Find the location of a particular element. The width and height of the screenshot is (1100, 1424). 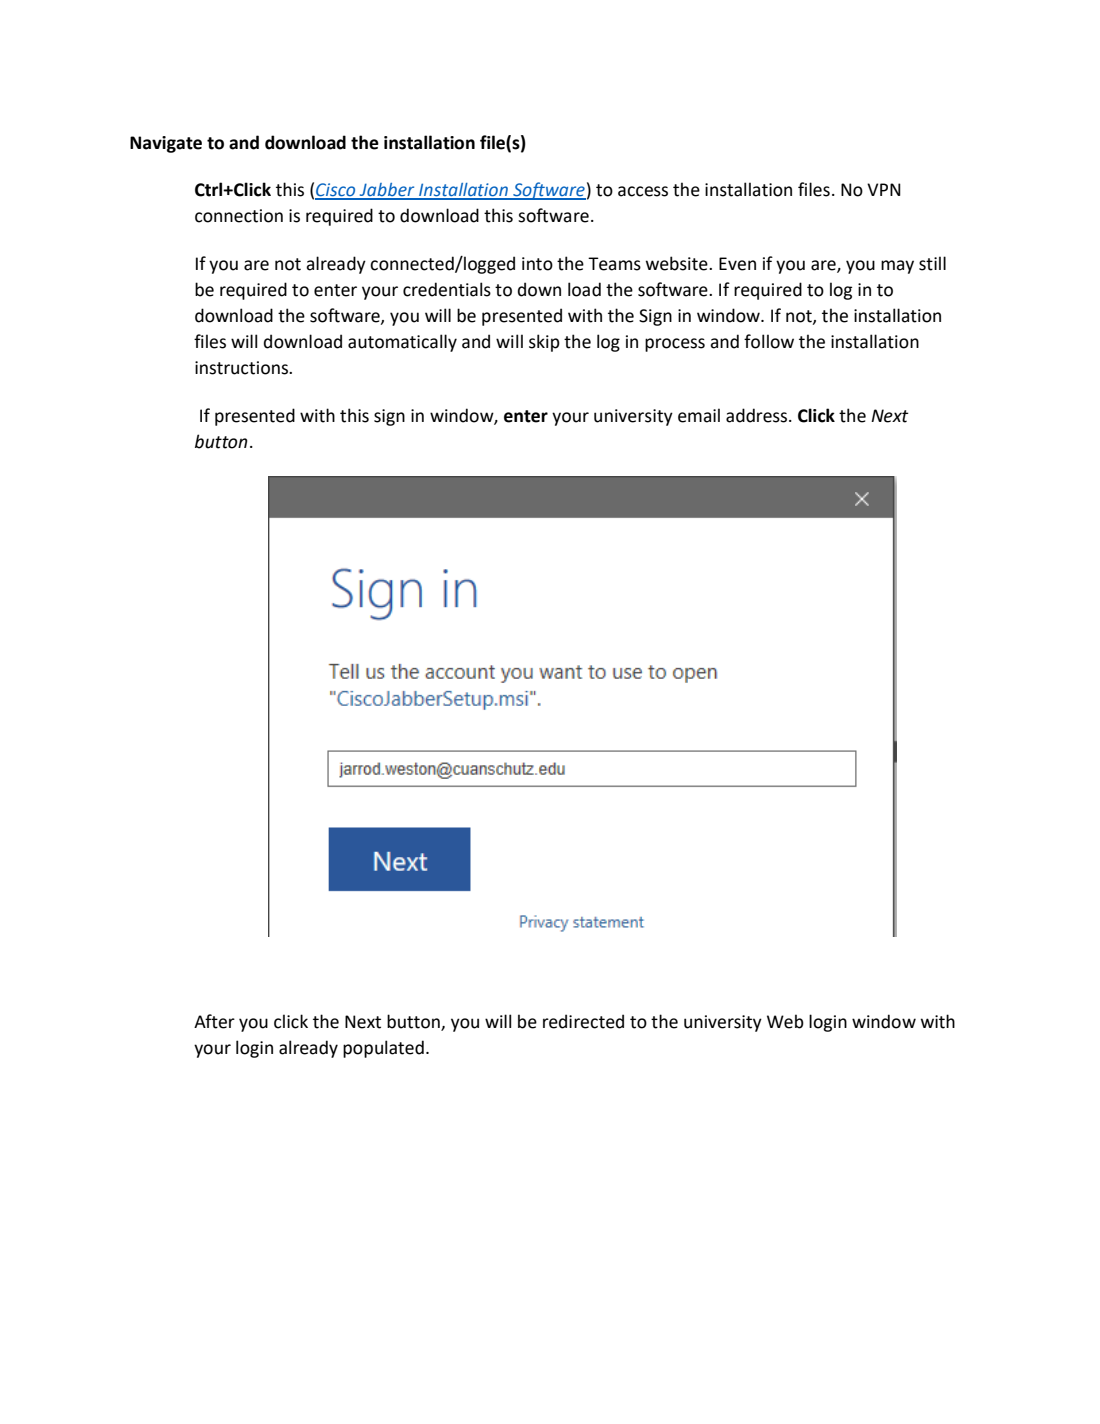

VPN is located at coordinates (884, 189).
